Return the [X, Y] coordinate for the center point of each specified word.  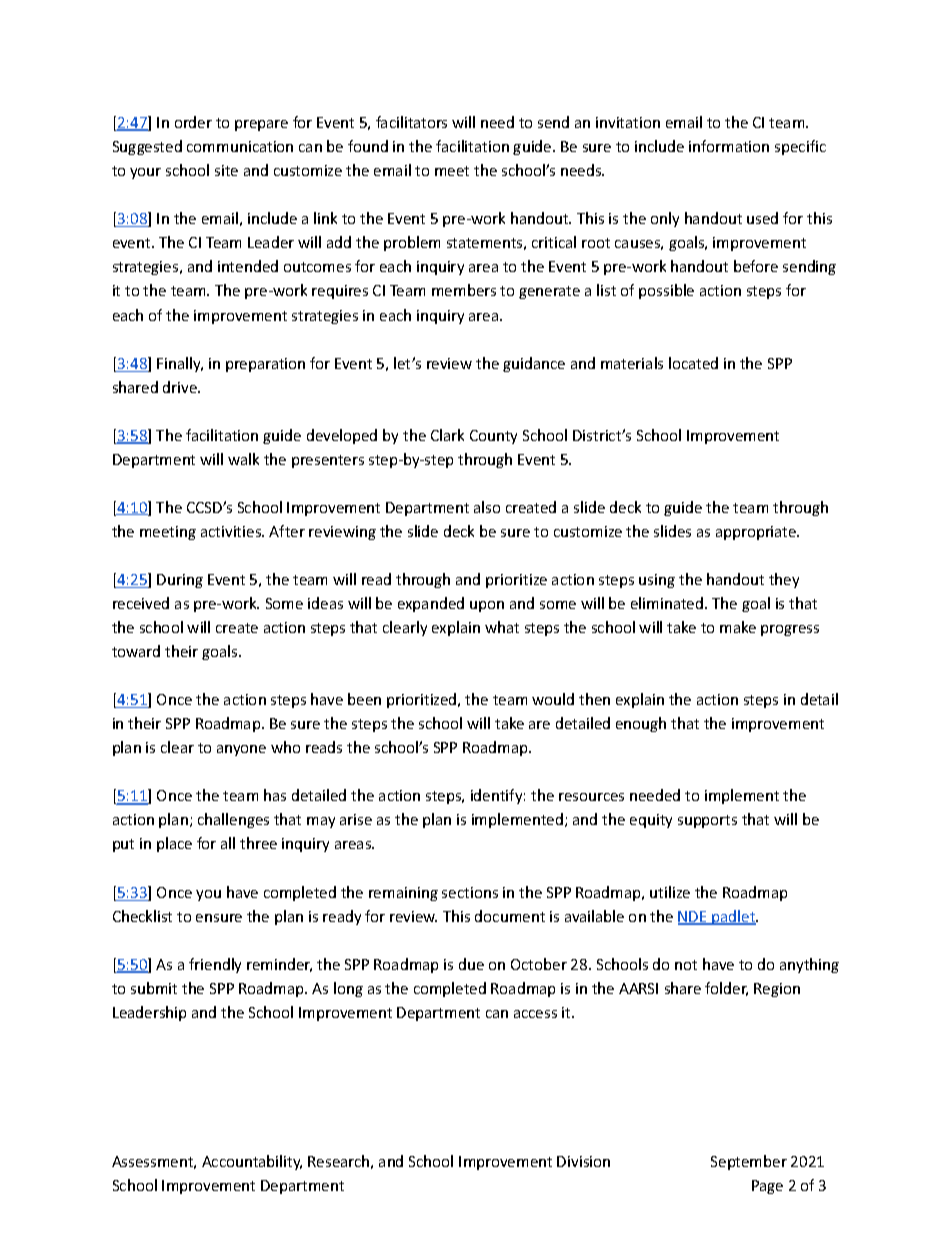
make [738, 627]
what [502, 627]
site [226, 170]
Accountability [252, 1162]
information [729, 146]
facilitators [411, 122]
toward [136, 651]
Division [583, 1161]
